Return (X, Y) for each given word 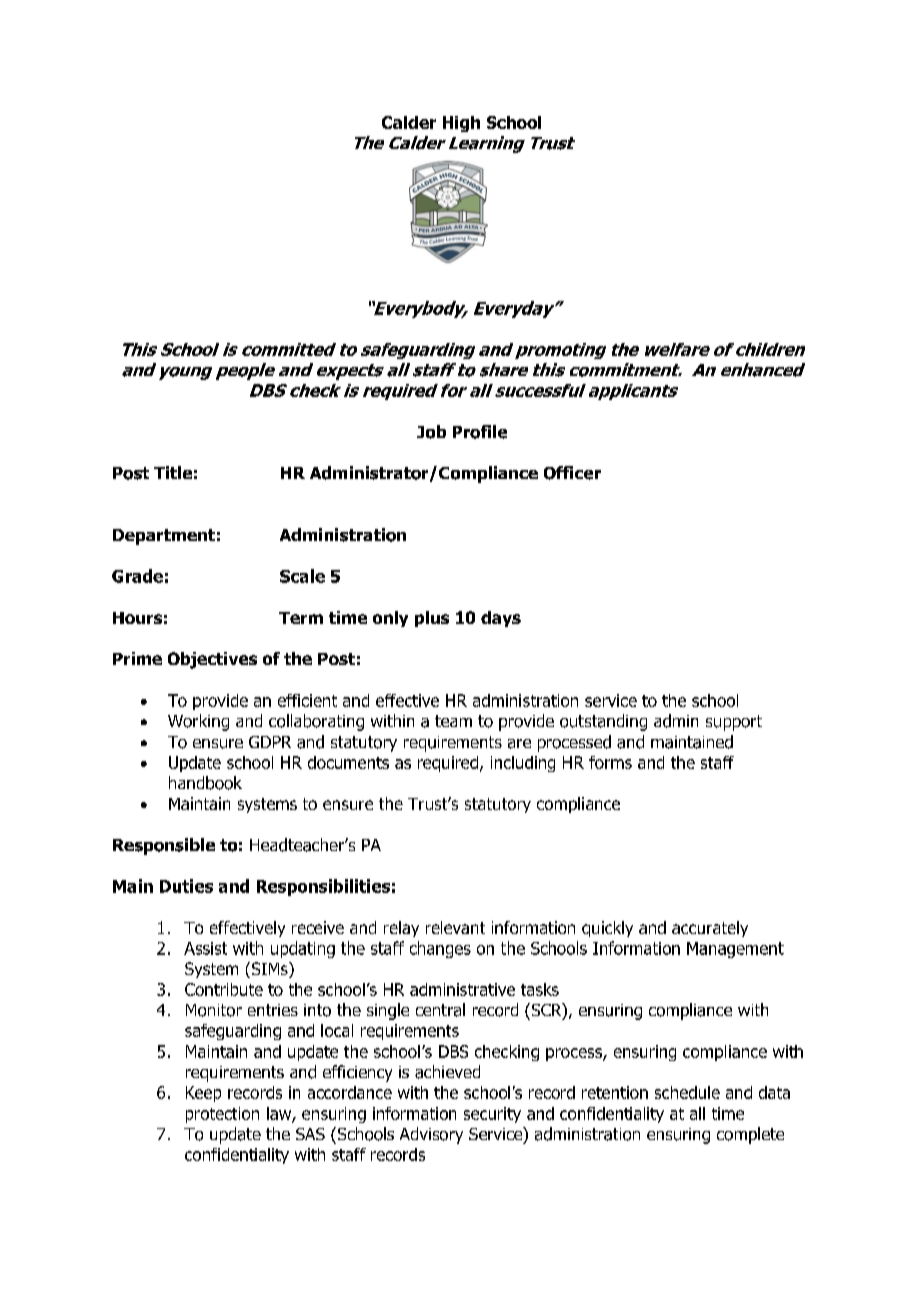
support (734, 723)
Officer (572, 473)
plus (432, 619)
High (461, 124)
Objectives (212, 660)
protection (222, 1115)
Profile (480, 432)
